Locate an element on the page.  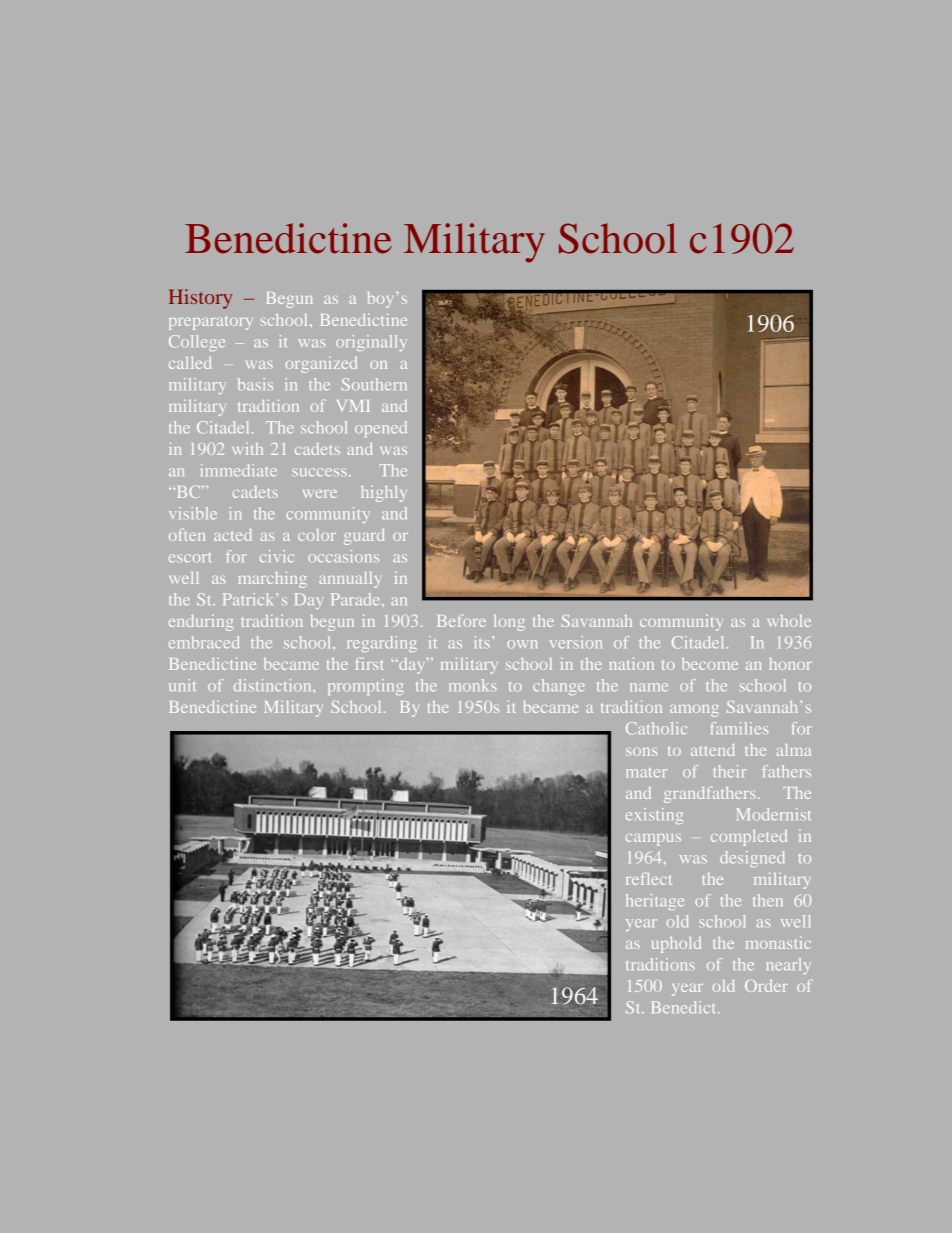
monks is located at coordinates (472, 685).
